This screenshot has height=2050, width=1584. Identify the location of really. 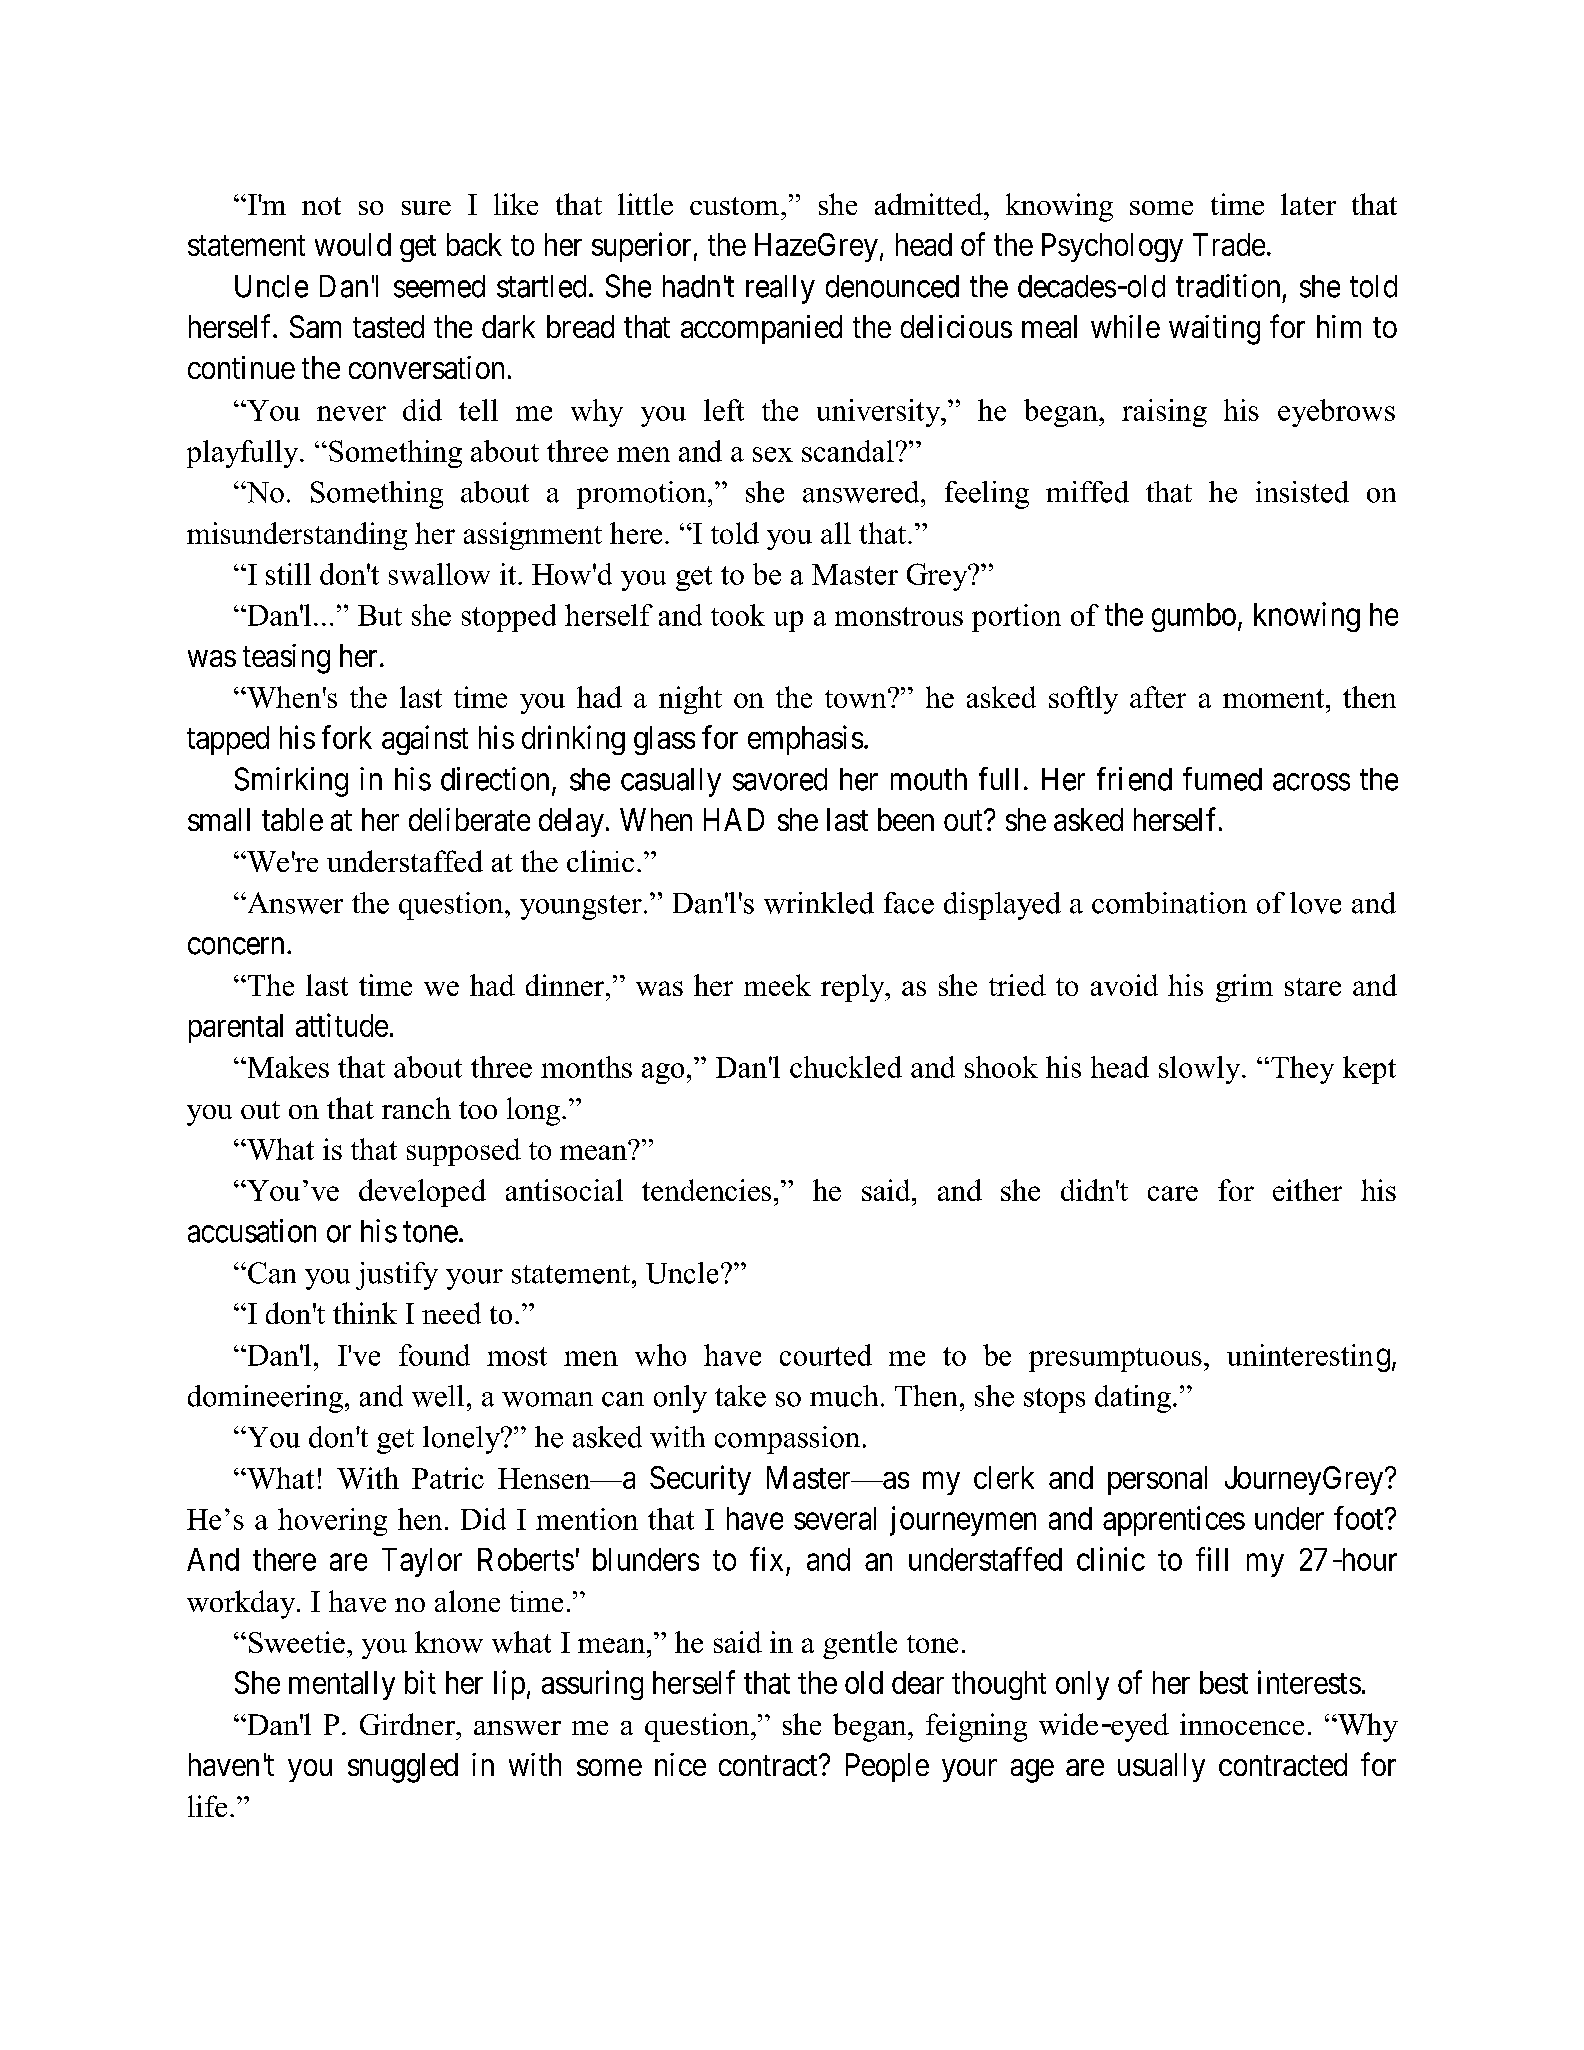
(780, 289).
